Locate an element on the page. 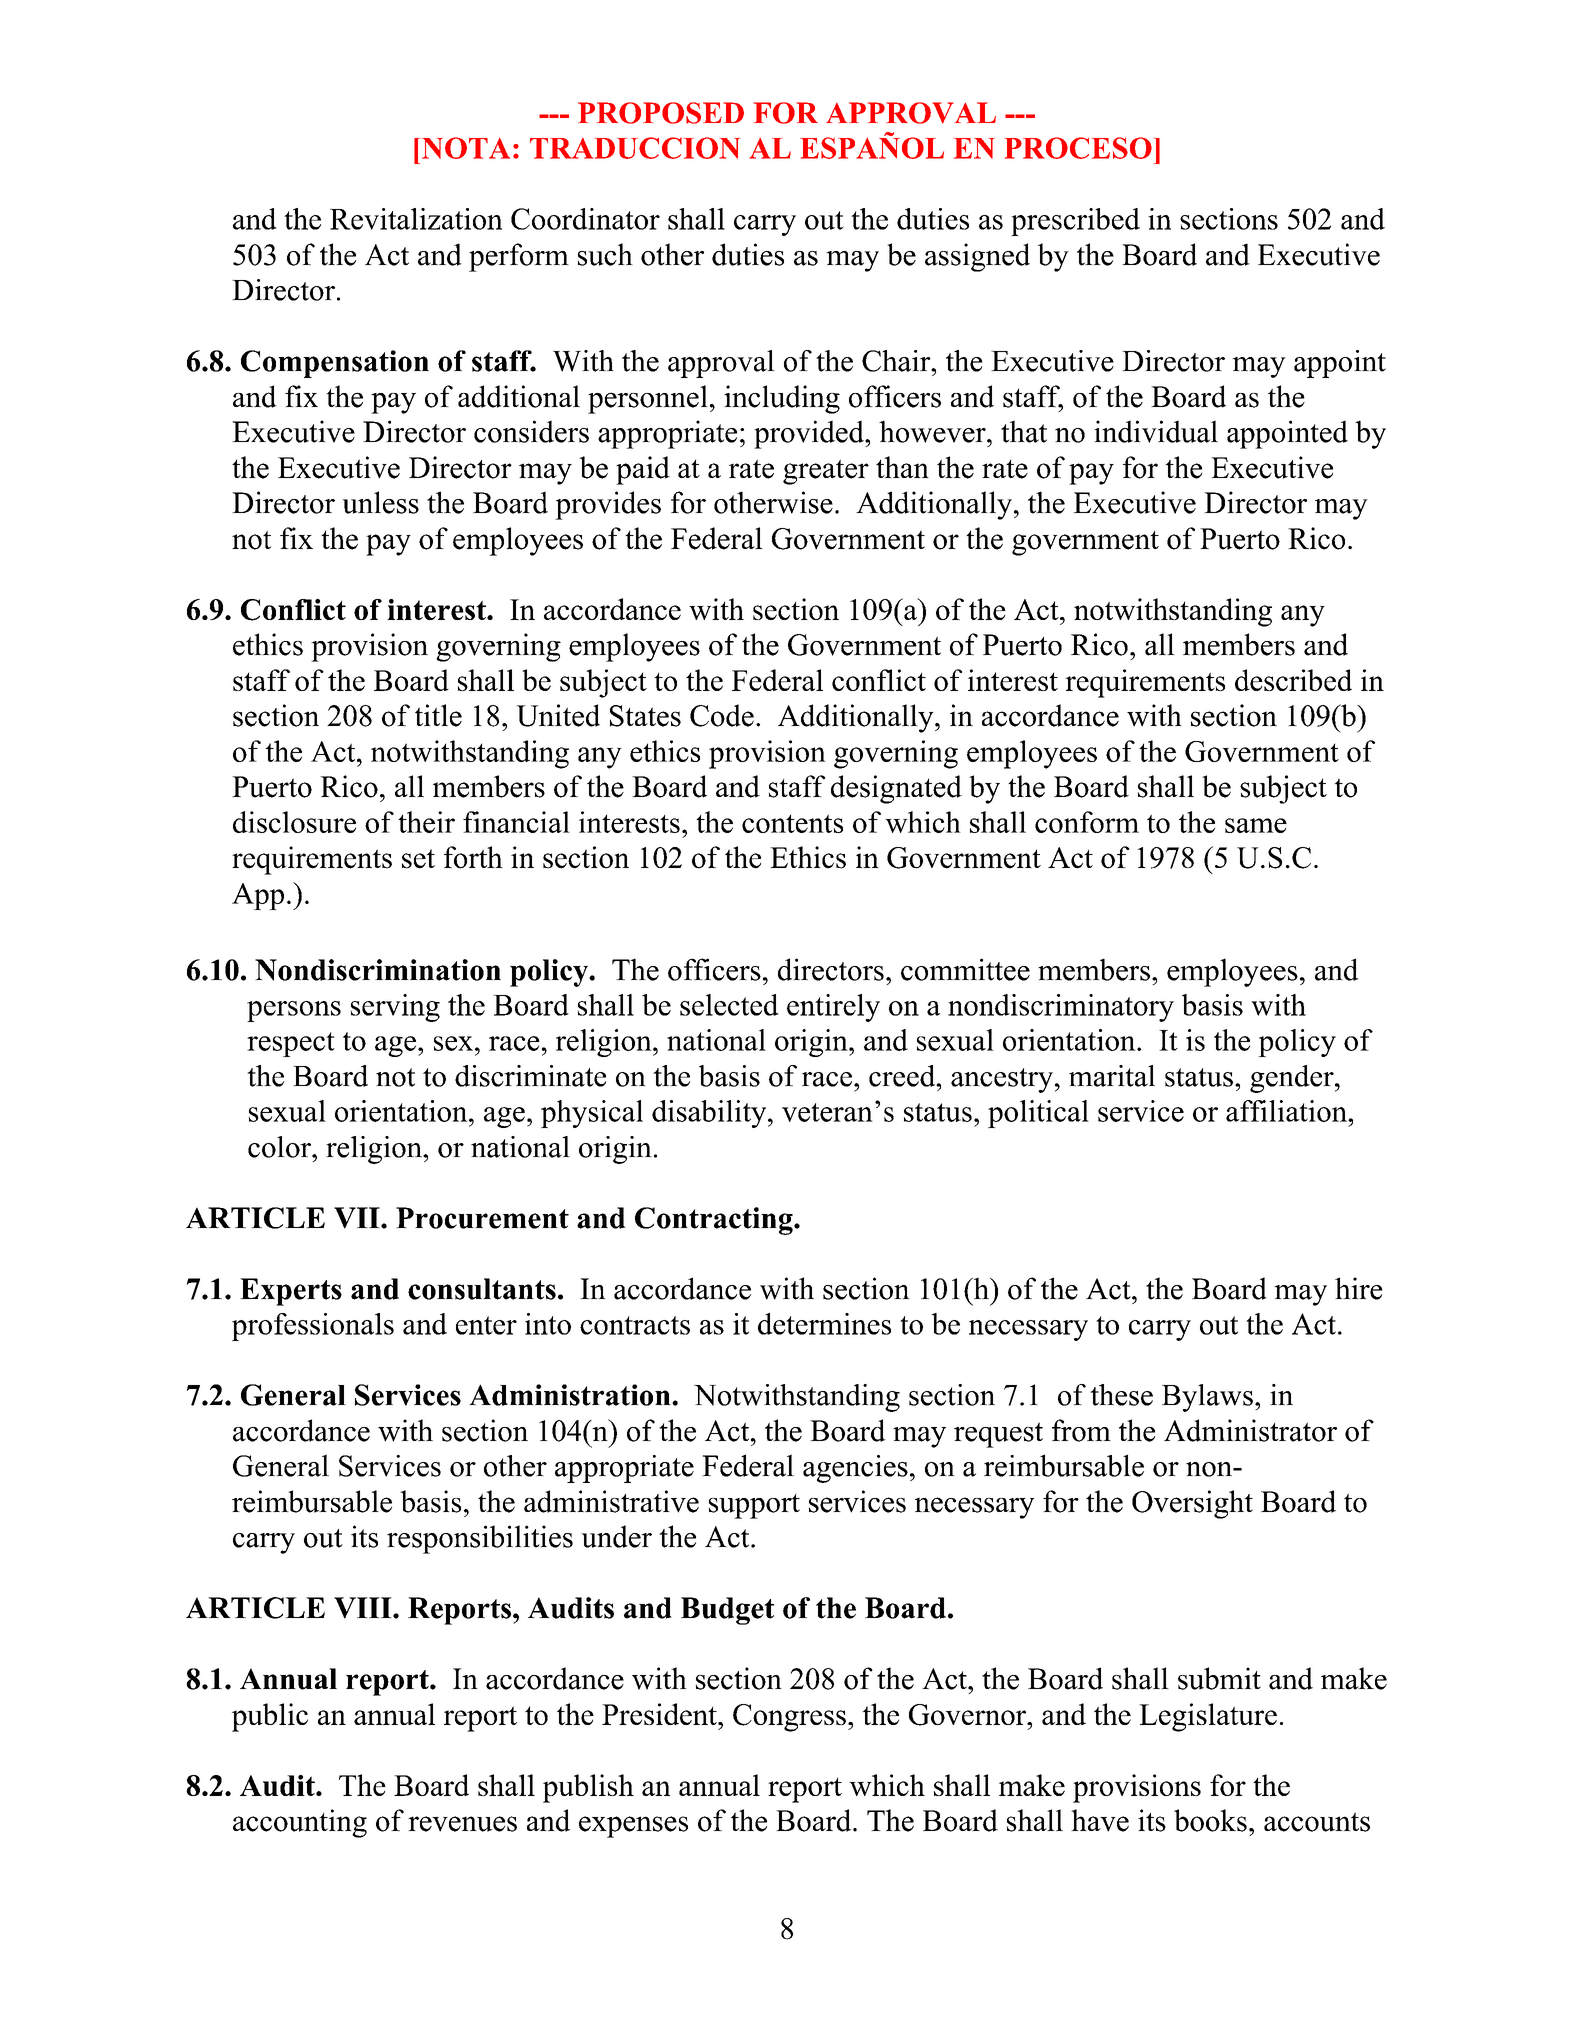 The height and width of the document is (2036, 1573). NOTA is located at coordinates (466, 148).
